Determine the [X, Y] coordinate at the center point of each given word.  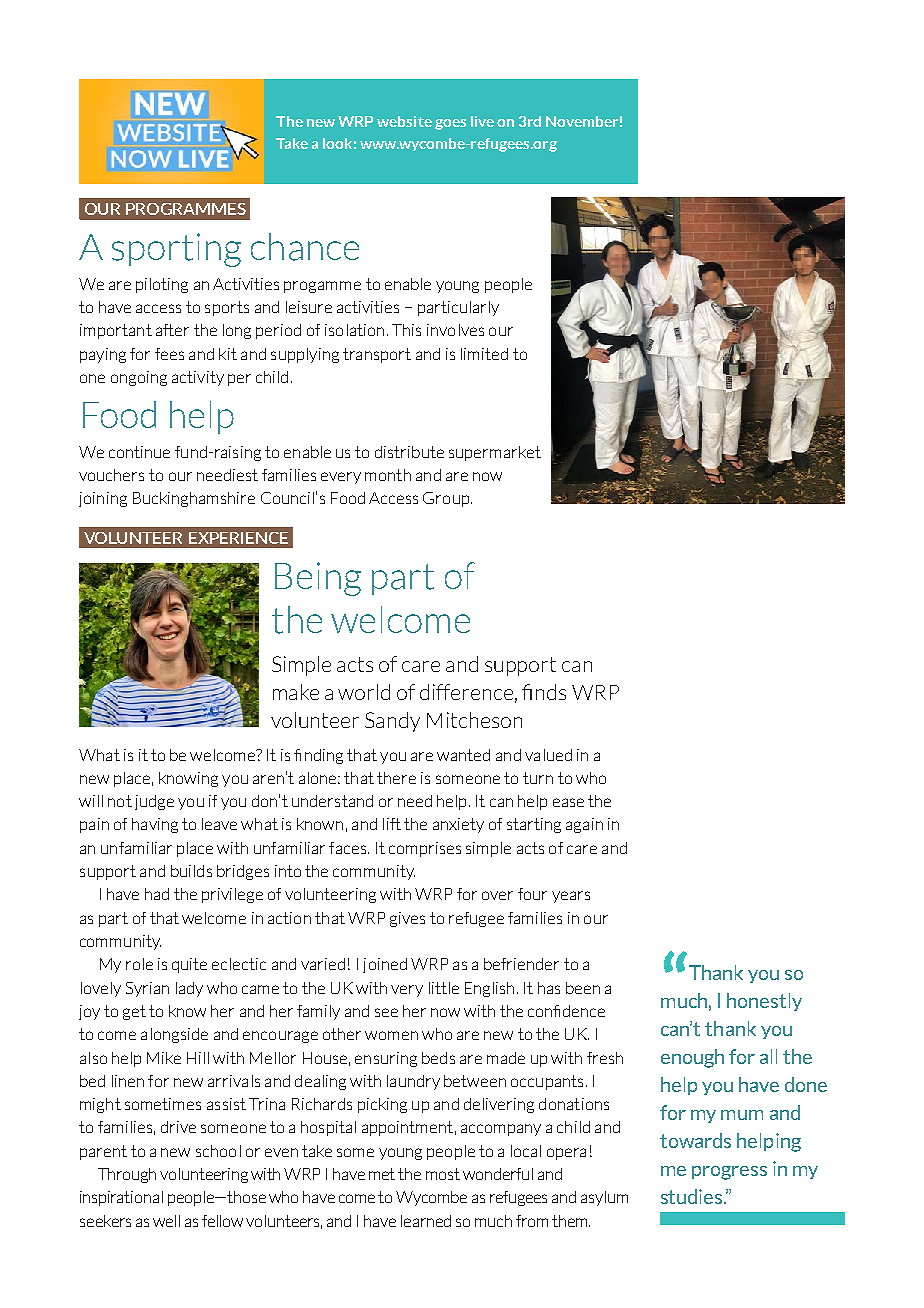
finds [544, 692]
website [404, 121]
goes [450, 124]
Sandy [392, 722]
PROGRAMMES [186, 209]
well [166, 1221]
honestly [764, 1002]
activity [198, 378]
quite [189, 965]
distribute [409, 452]
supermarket [495, 453]
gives [407, 919]
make [296, 692]
